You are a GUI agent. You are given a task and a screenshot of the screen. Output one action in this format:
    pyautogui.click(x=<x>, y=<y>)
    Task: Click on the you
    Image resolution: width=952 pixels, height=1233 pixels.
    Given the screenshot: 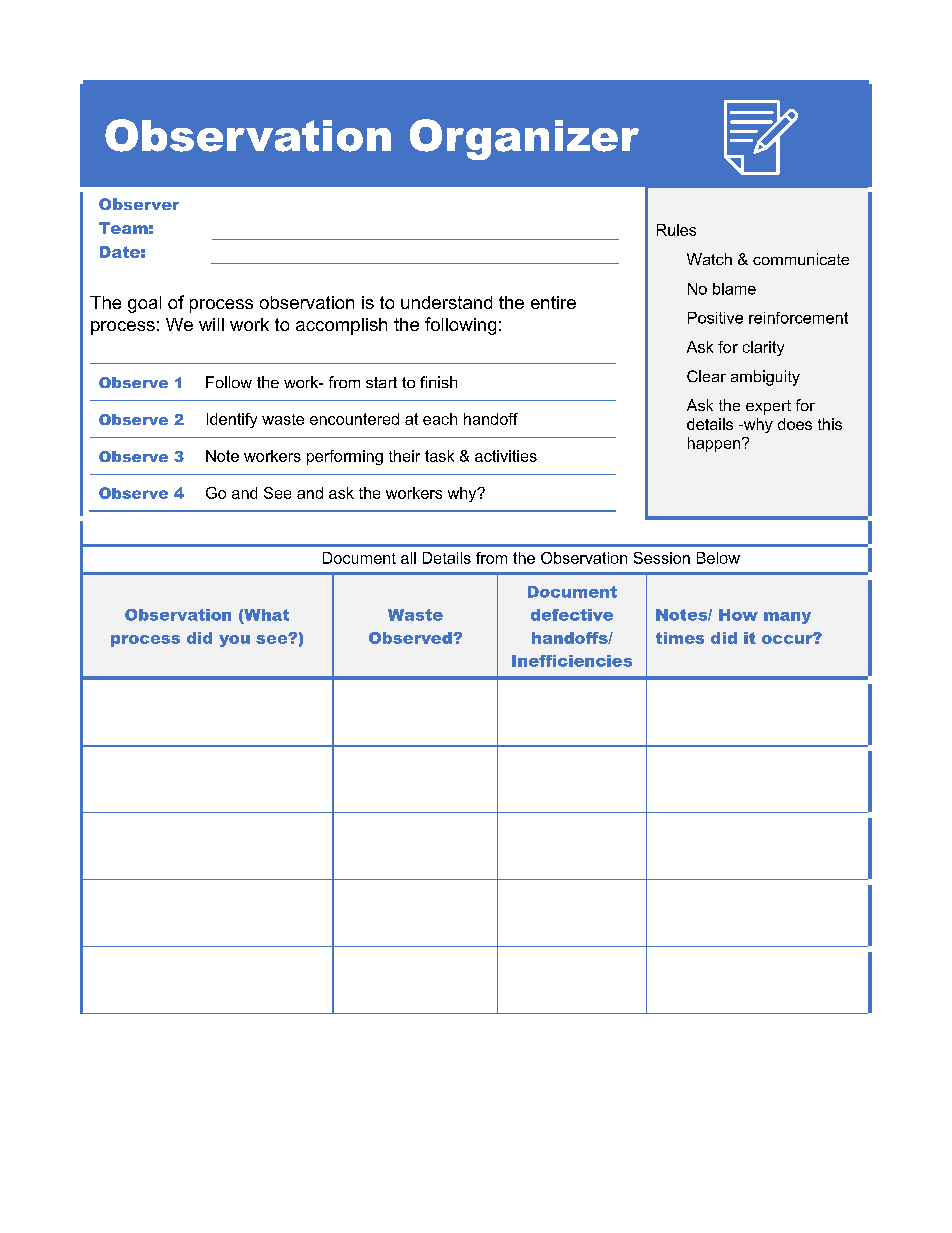 What is the action you would take?
    pyautogui.click(x=234, y=641)
